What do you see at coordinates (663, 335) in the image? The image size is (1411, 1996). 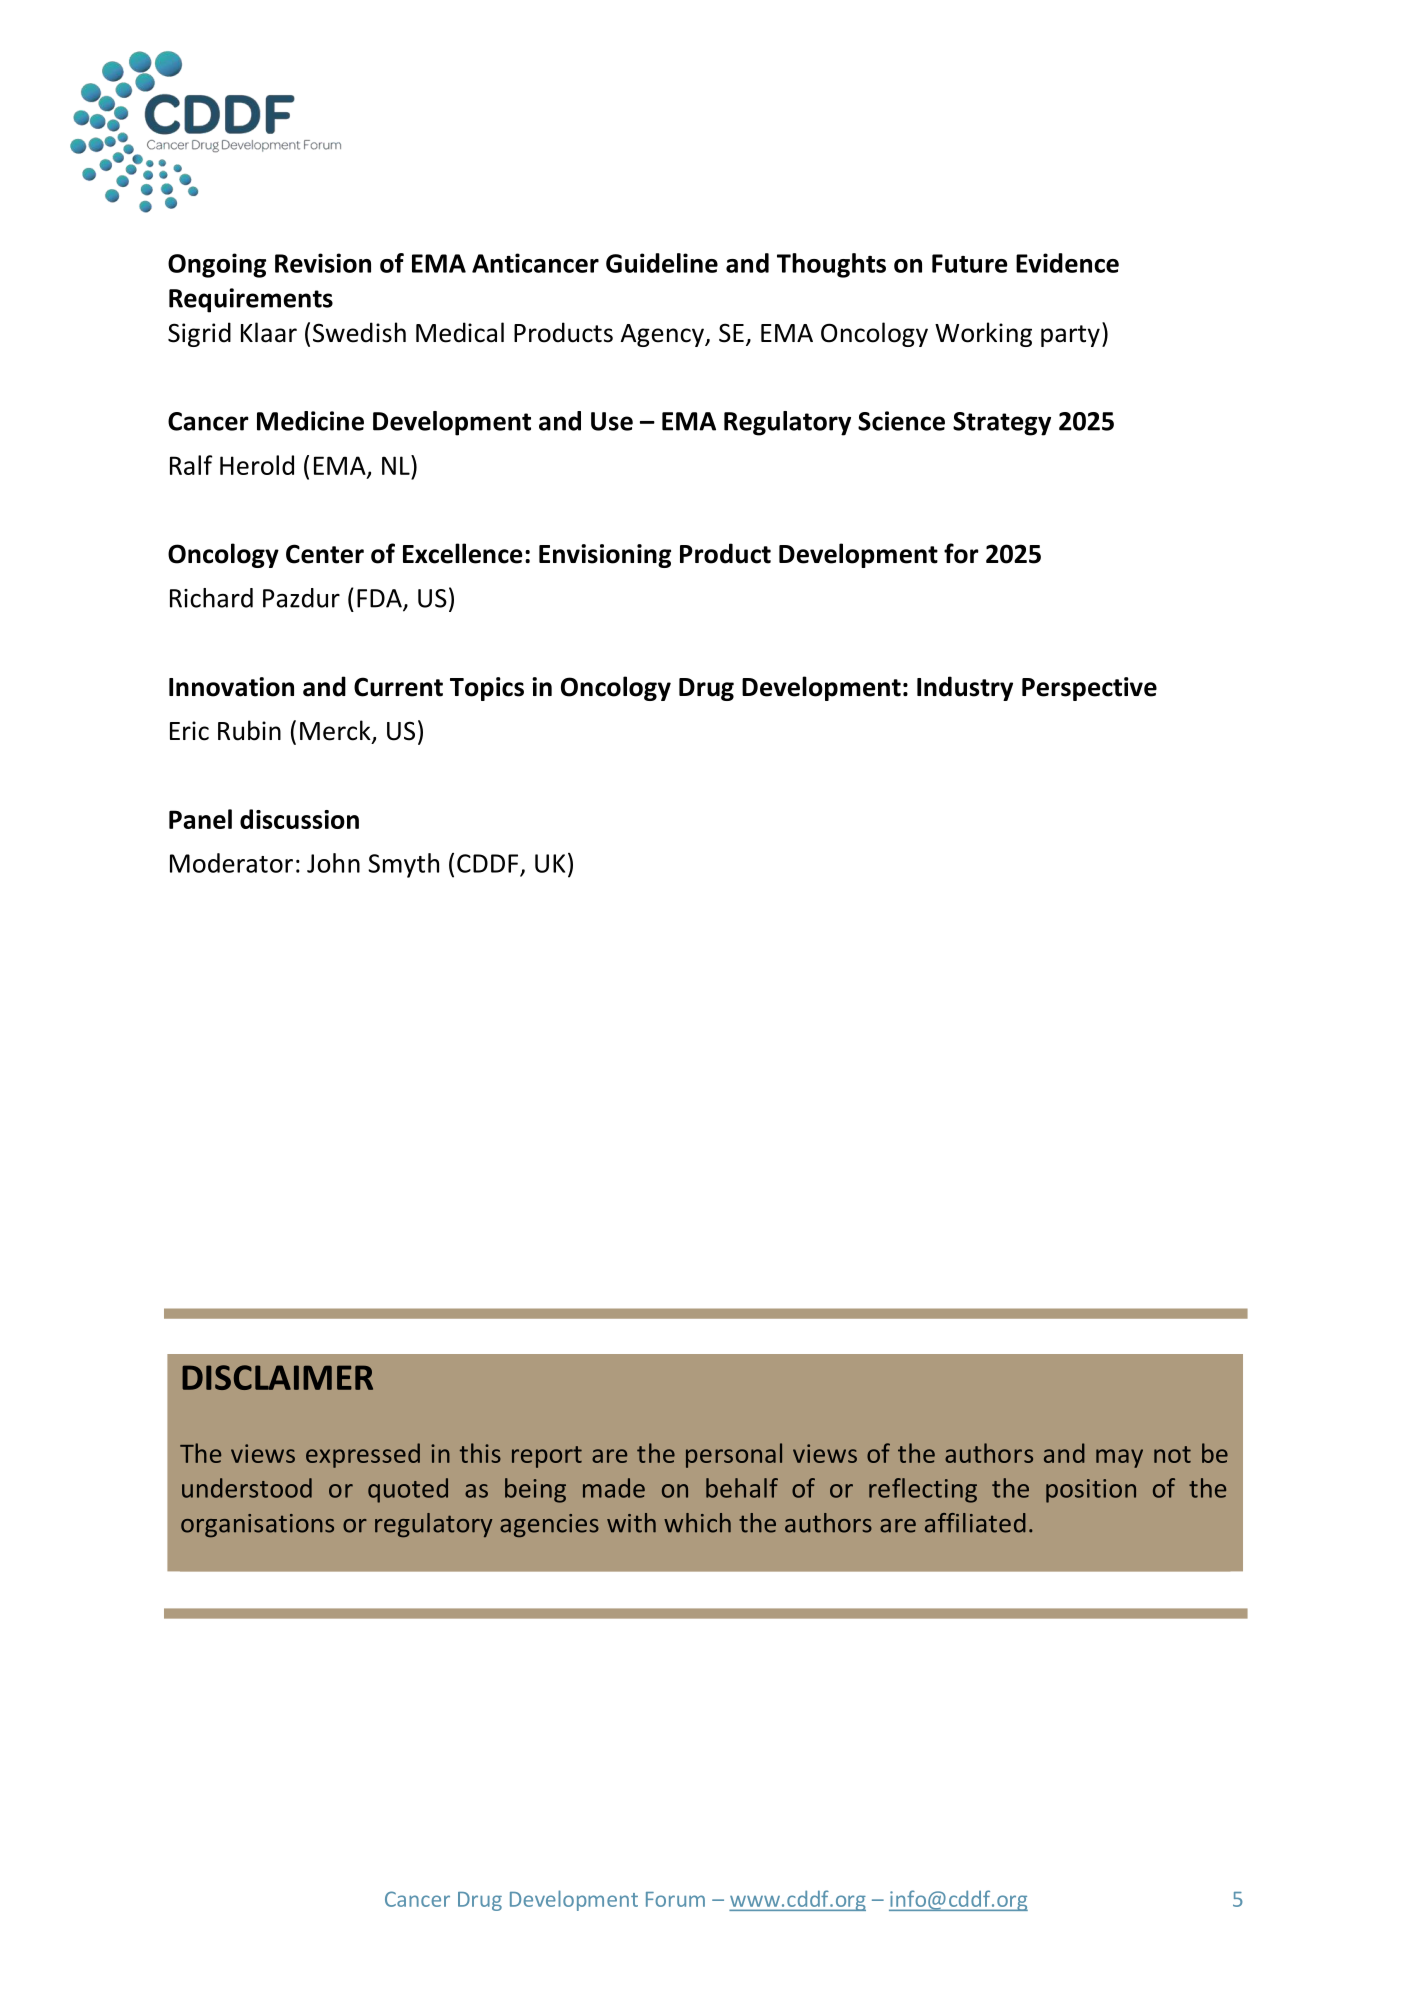 I see `Agency` at bounding box center [663, 335].
